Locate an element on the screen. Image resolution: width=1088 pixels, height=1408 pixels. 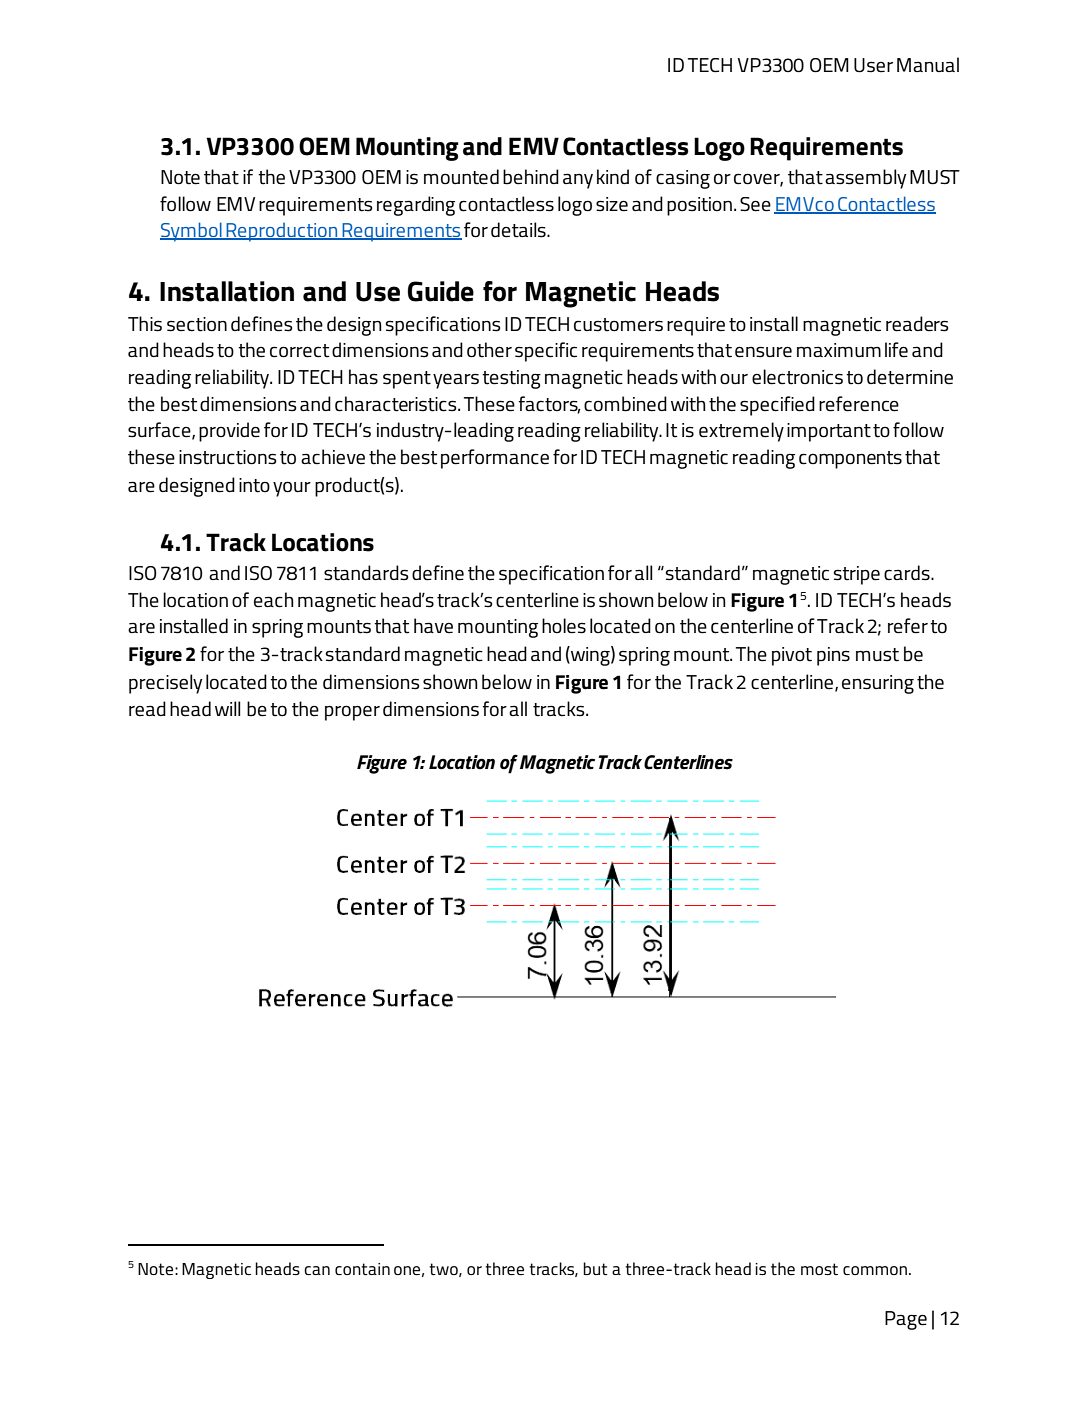
can is located at coordinates (317, 1270).
